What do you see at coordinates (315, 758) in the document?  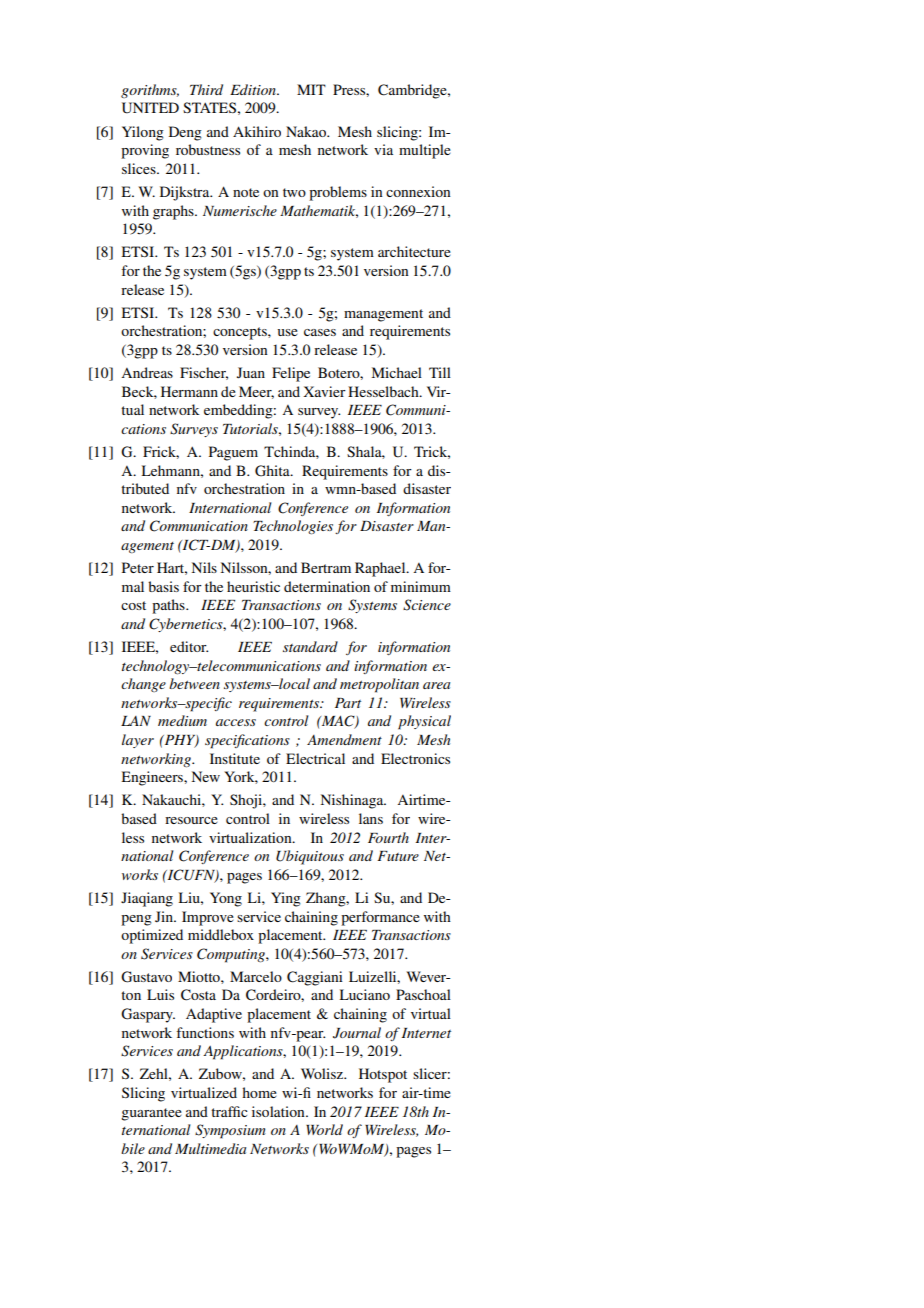 I see `Electrical` at bounding box center [315, 758].
